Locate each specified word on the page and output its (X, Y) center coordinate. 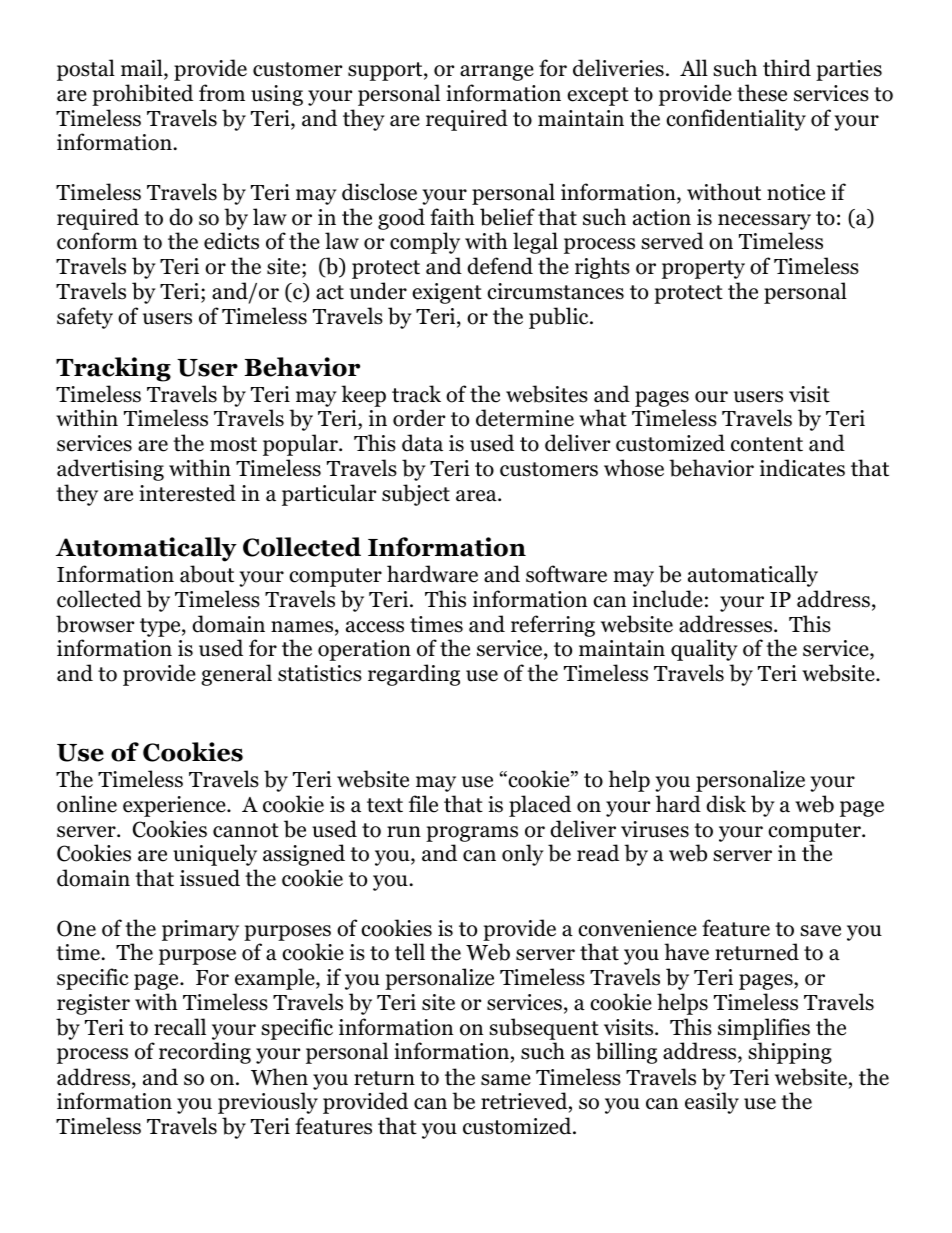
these (762, 93)
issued (210, 878)
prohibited (142, 95)
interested (187, 493)
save (820, 931)
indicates (802, 468)
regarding (414, 675)
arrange (497, 73)
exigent (447, 293)
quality (704, 650)
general (236, 675)
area (477, 496)
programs (472, 834)
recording (205, 1053)
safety (85, 318)
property (703, 269)
